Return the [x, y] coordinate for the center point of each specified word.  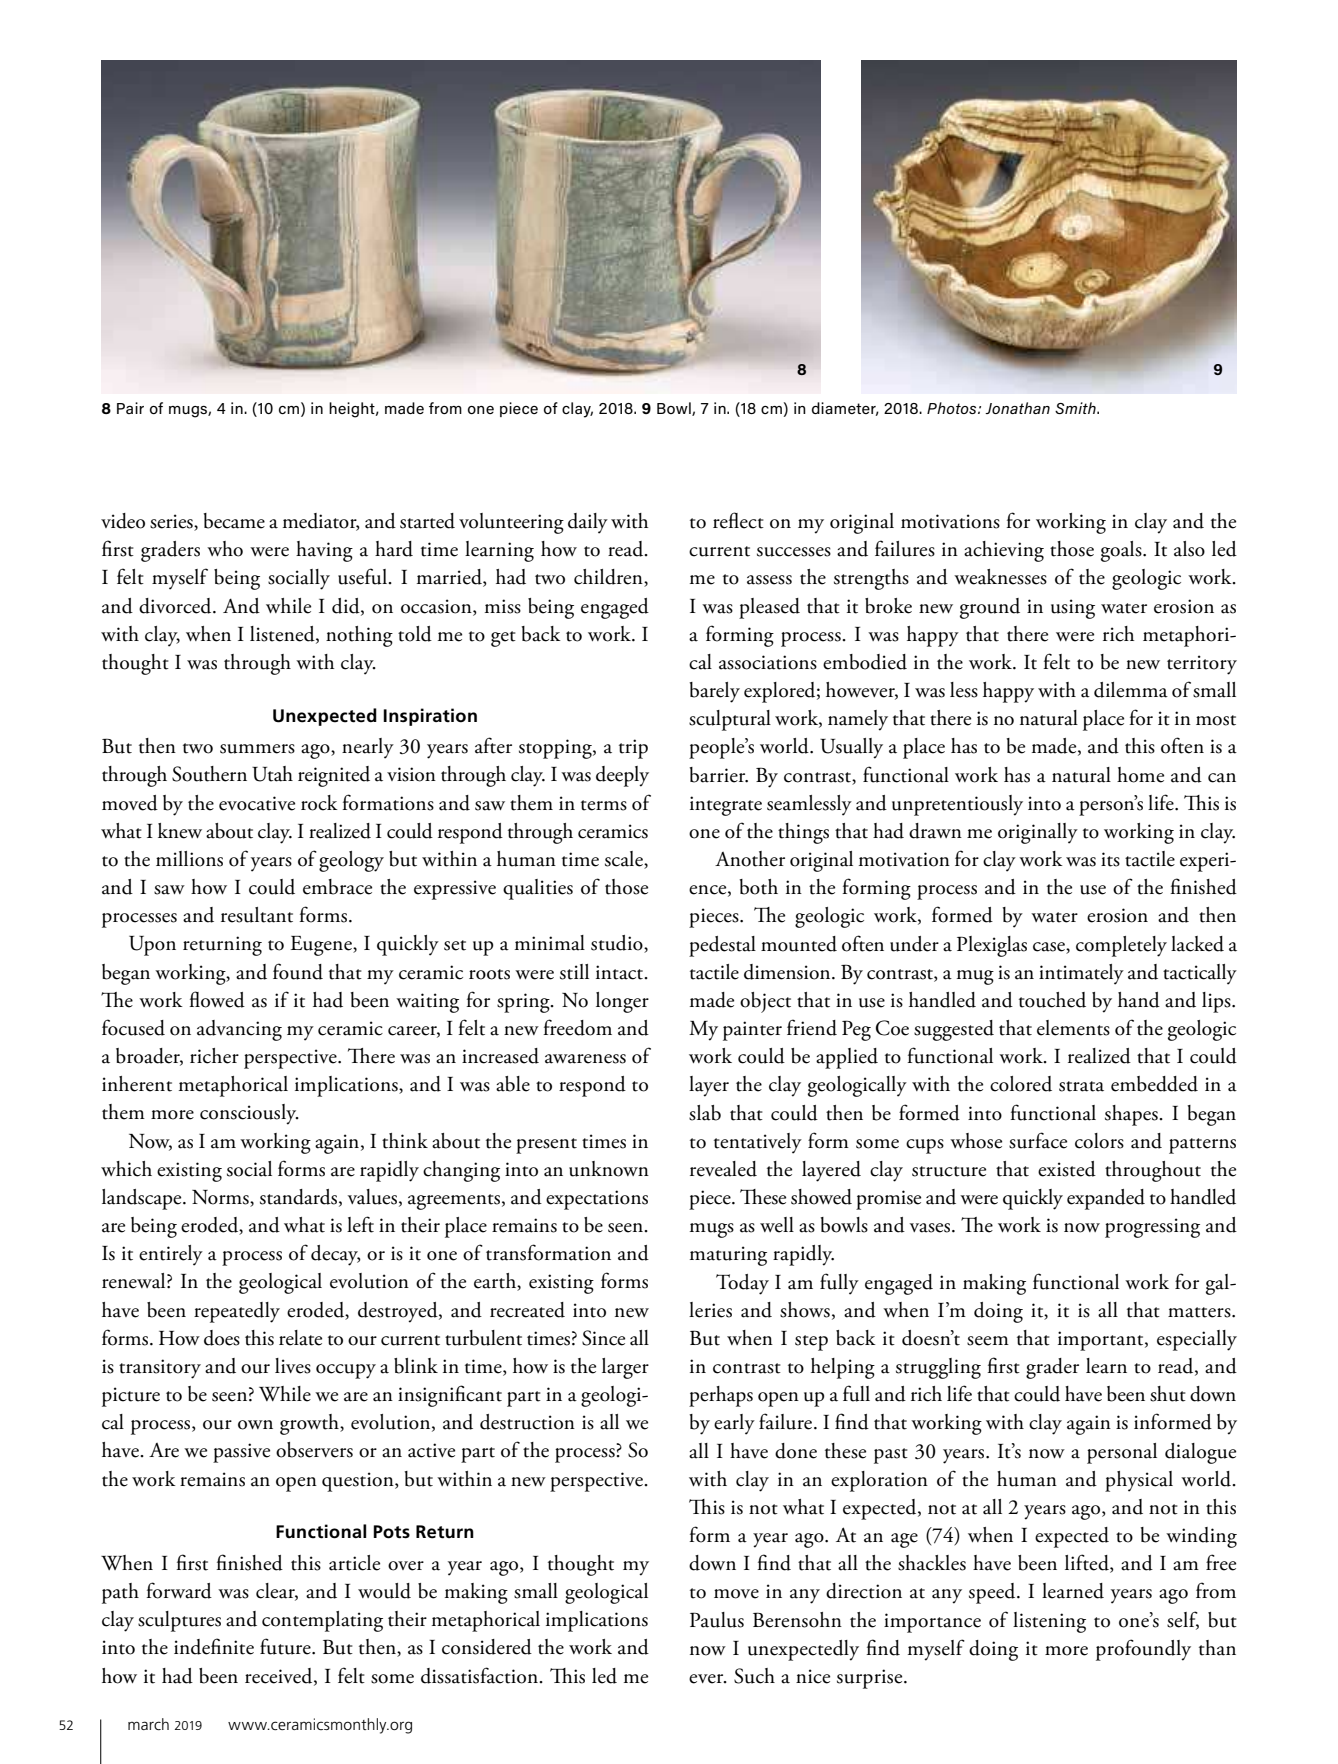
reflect [738, 520]
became [234, 521]
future [286, 1646]
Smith [1076, 408]
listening [1049, 1622]
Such [754, 1676]
